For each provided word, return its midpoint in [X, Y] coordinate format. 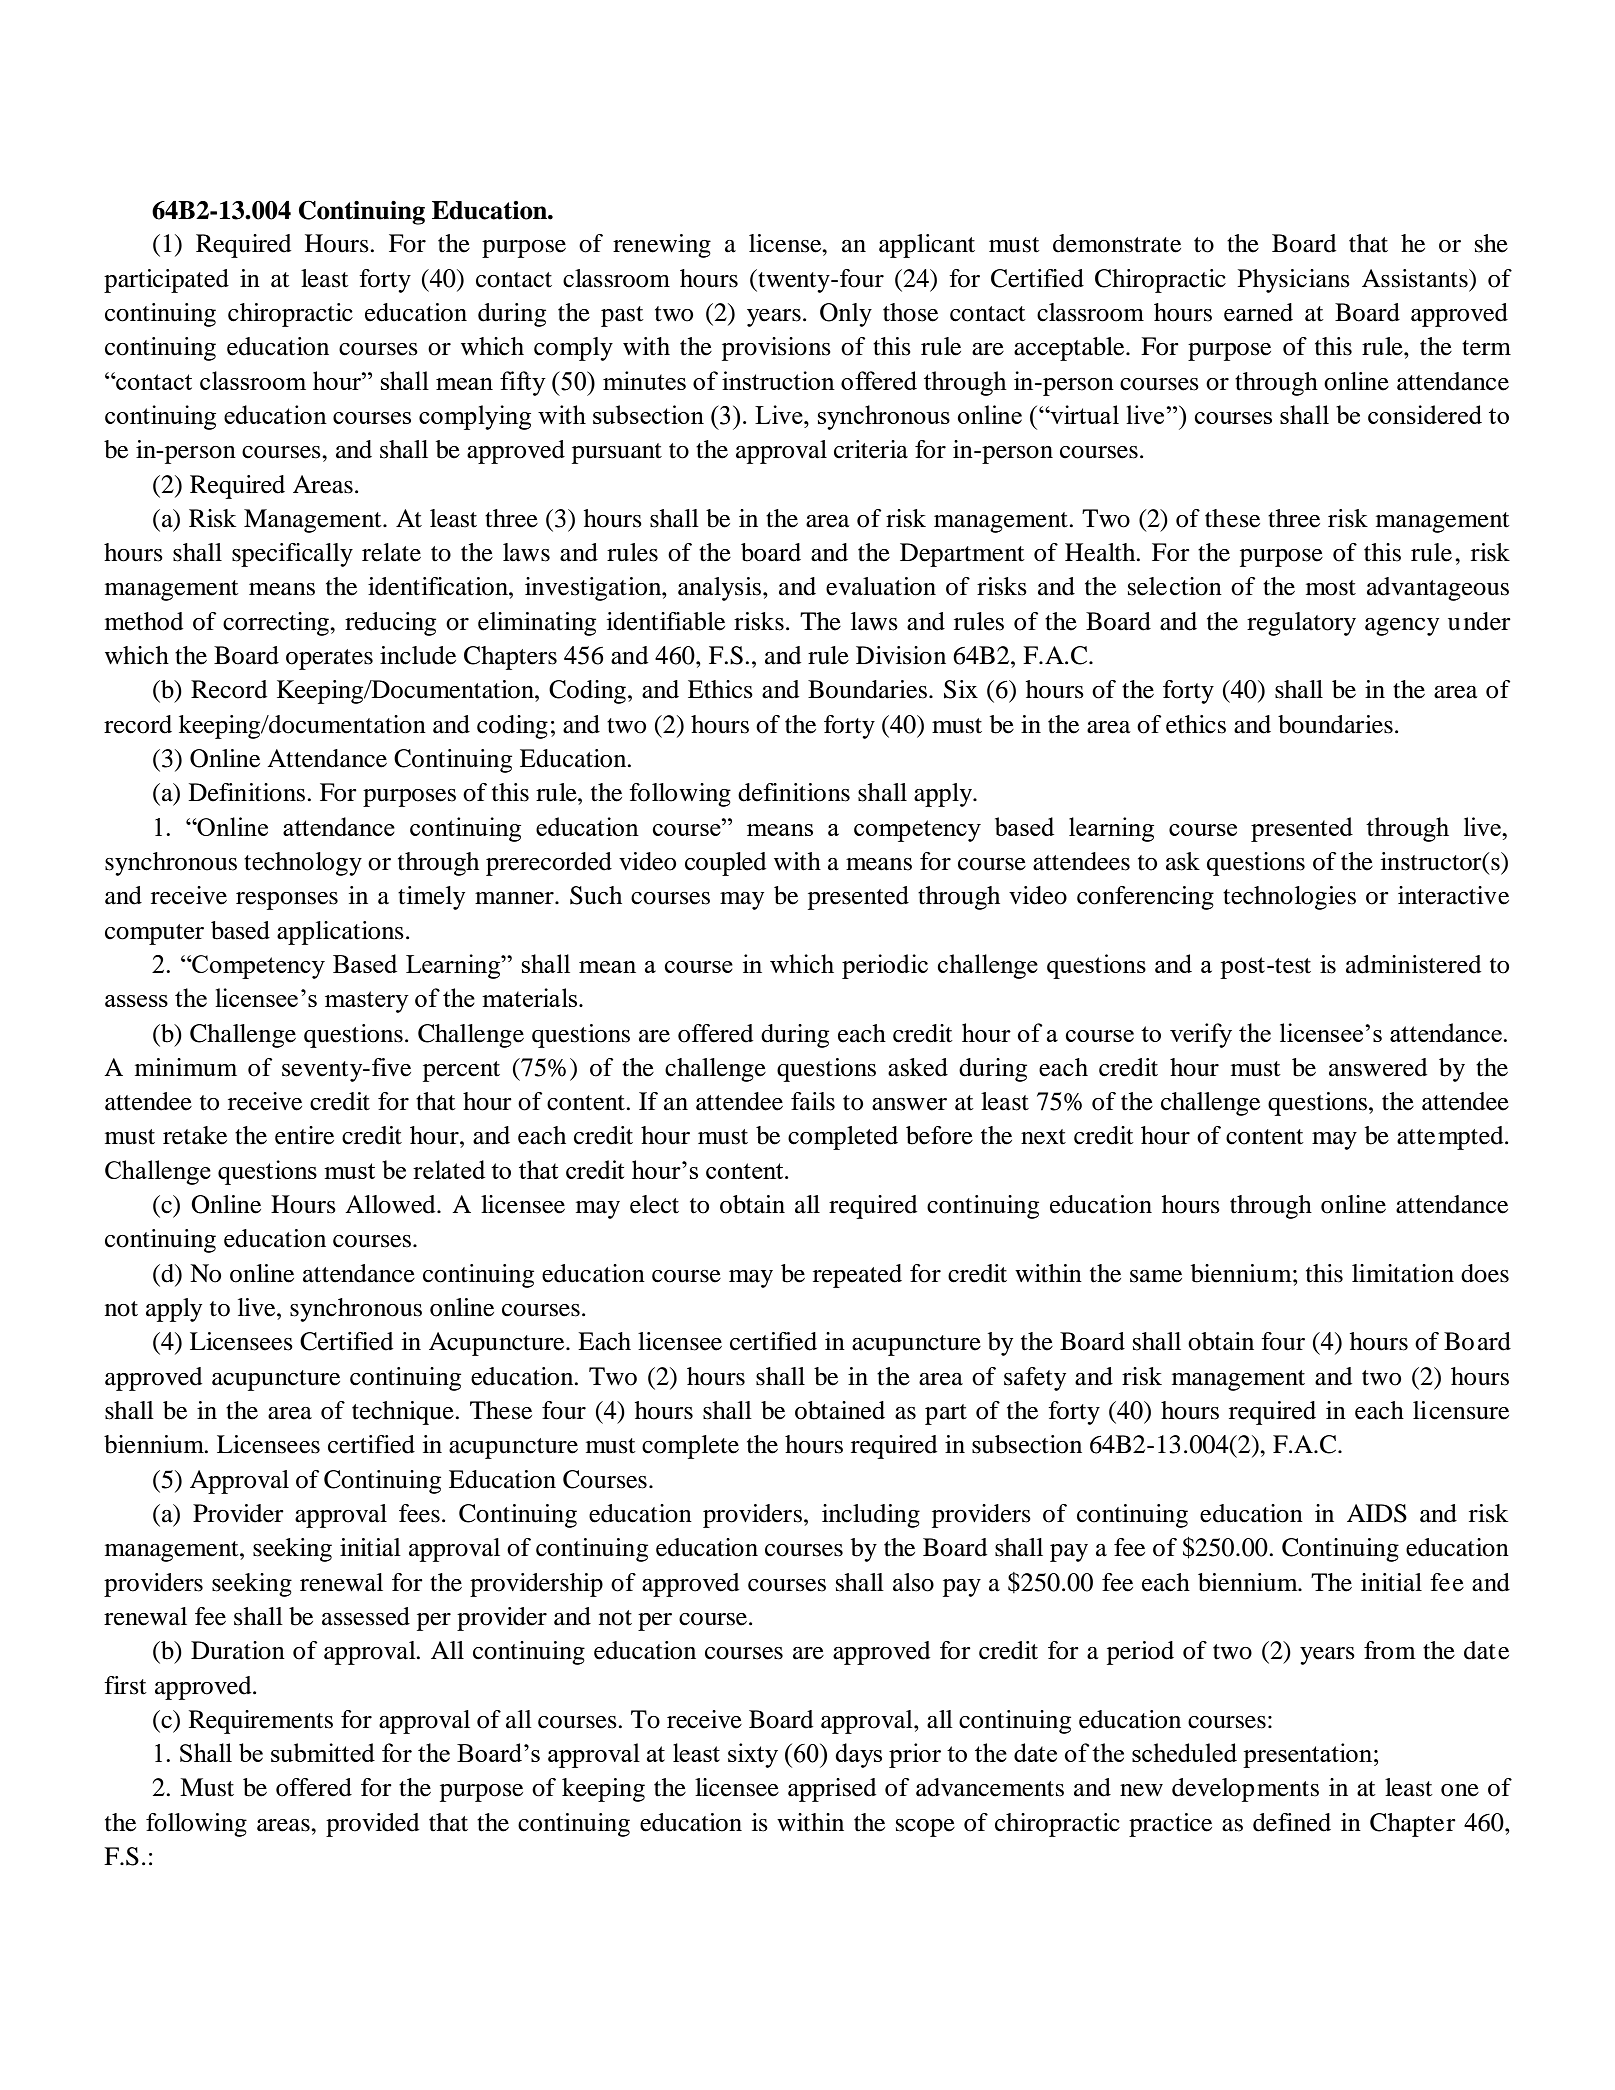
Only [846, 315]
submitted [323, 1752]
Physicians [1294, 281]
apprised [832, 1790]
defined [1292, 1822]
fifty [523, 383]
